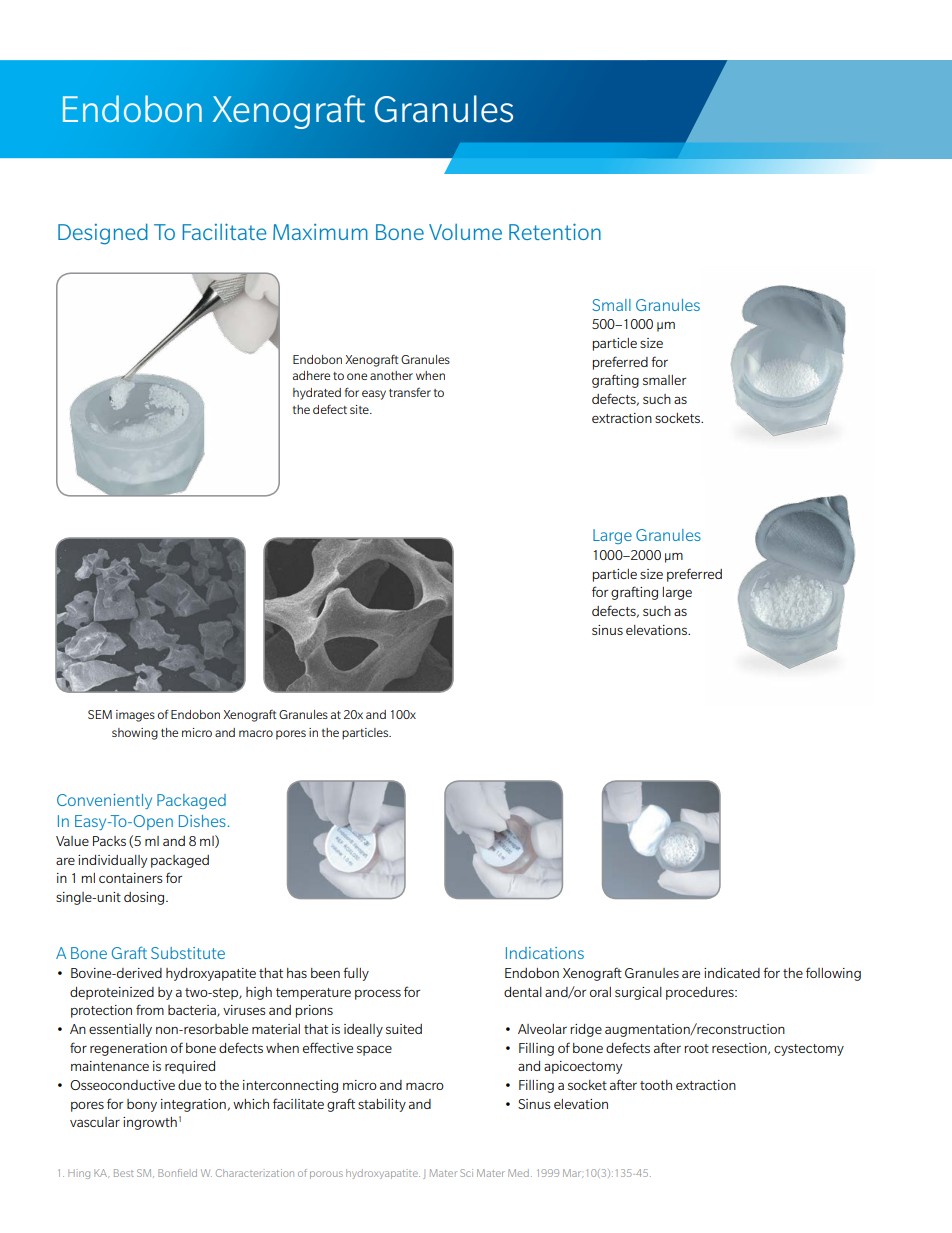 The image size is (952, 1233). What do you see at coordinates (317, 394) in the screenshot?
I see `hydrated` at bounding box center [317, 394].
